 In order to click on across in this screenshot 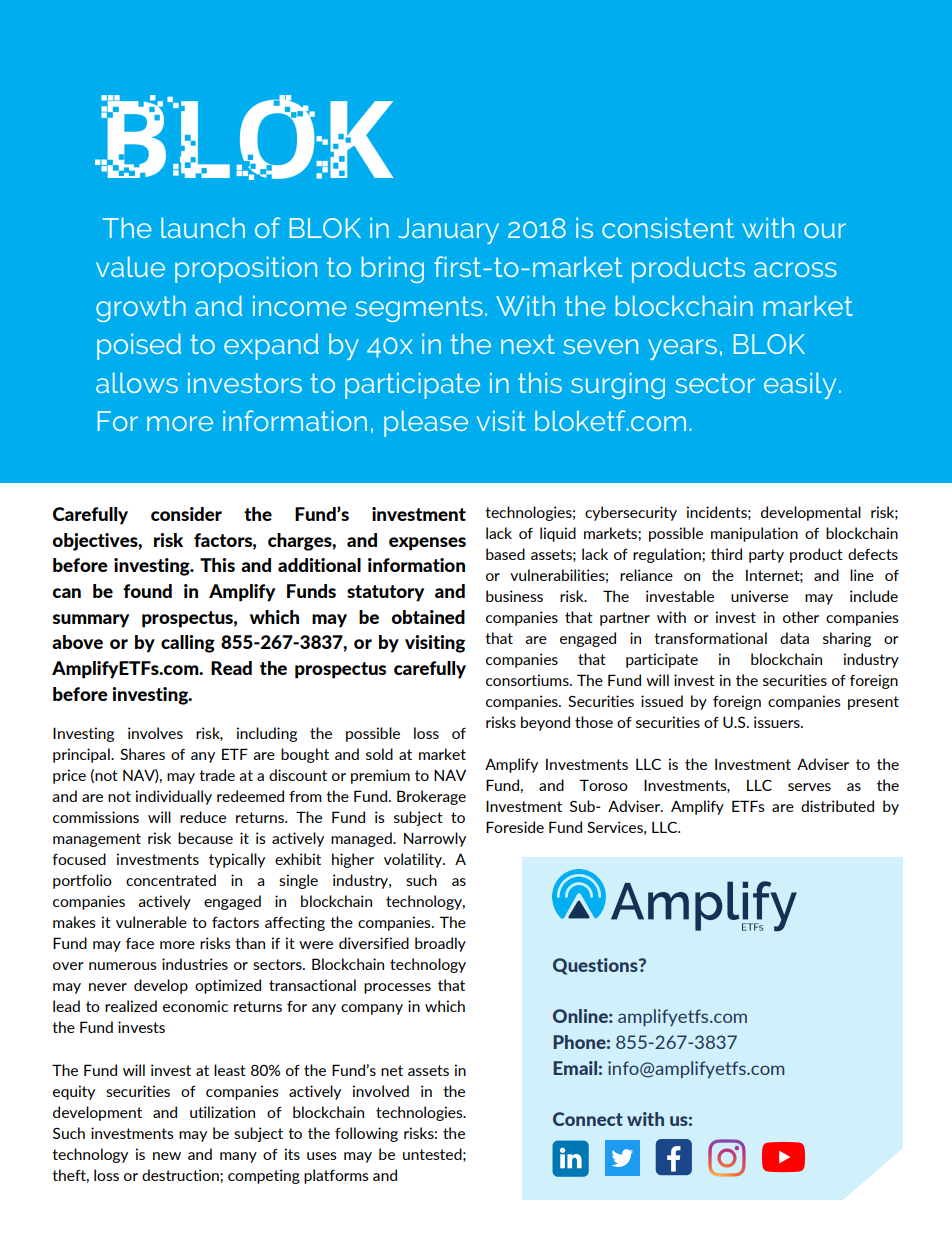, I will do `click(795, 269)`.
